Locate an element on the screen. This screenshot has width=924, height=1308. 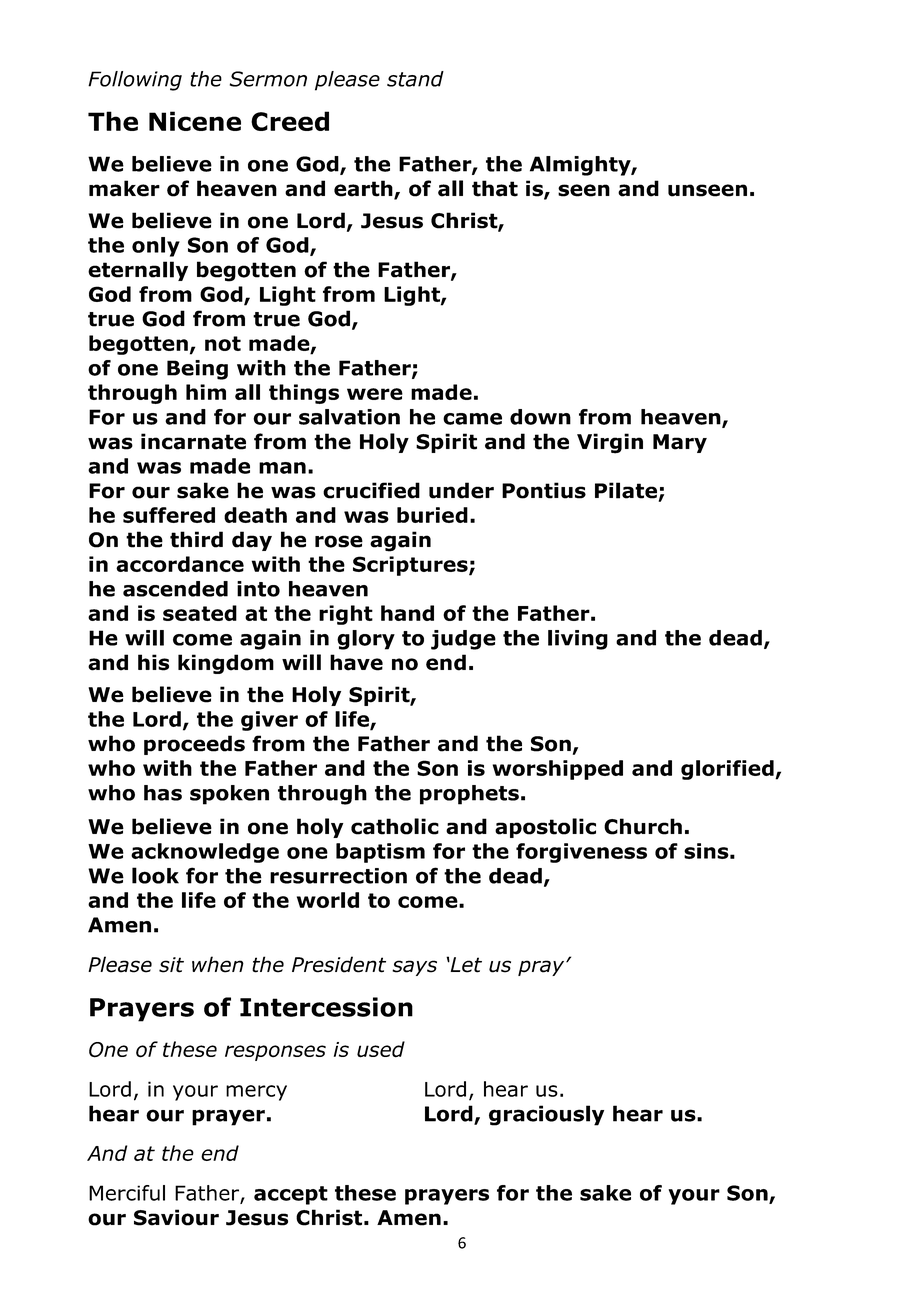
Saviour is located at coordinates (176, 1217).
